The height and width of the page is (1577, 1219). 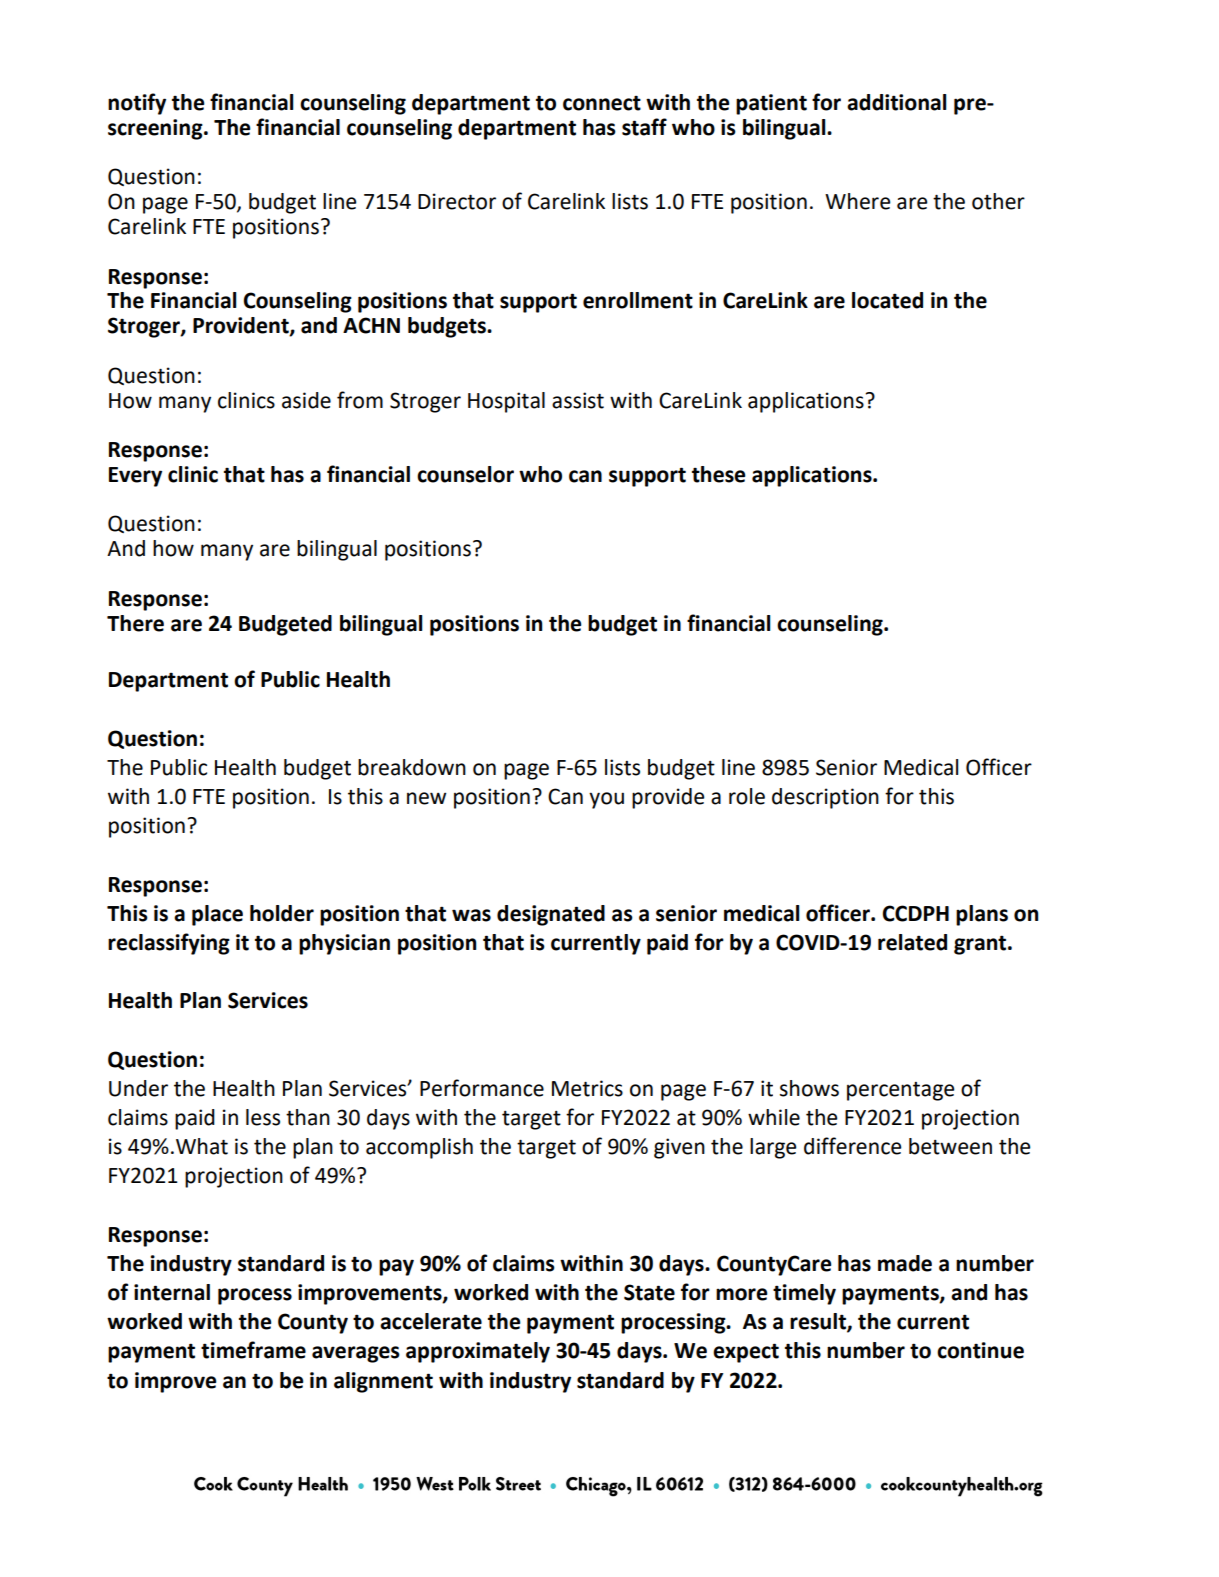 I want to click on less, so click(x=263, y=1117).
